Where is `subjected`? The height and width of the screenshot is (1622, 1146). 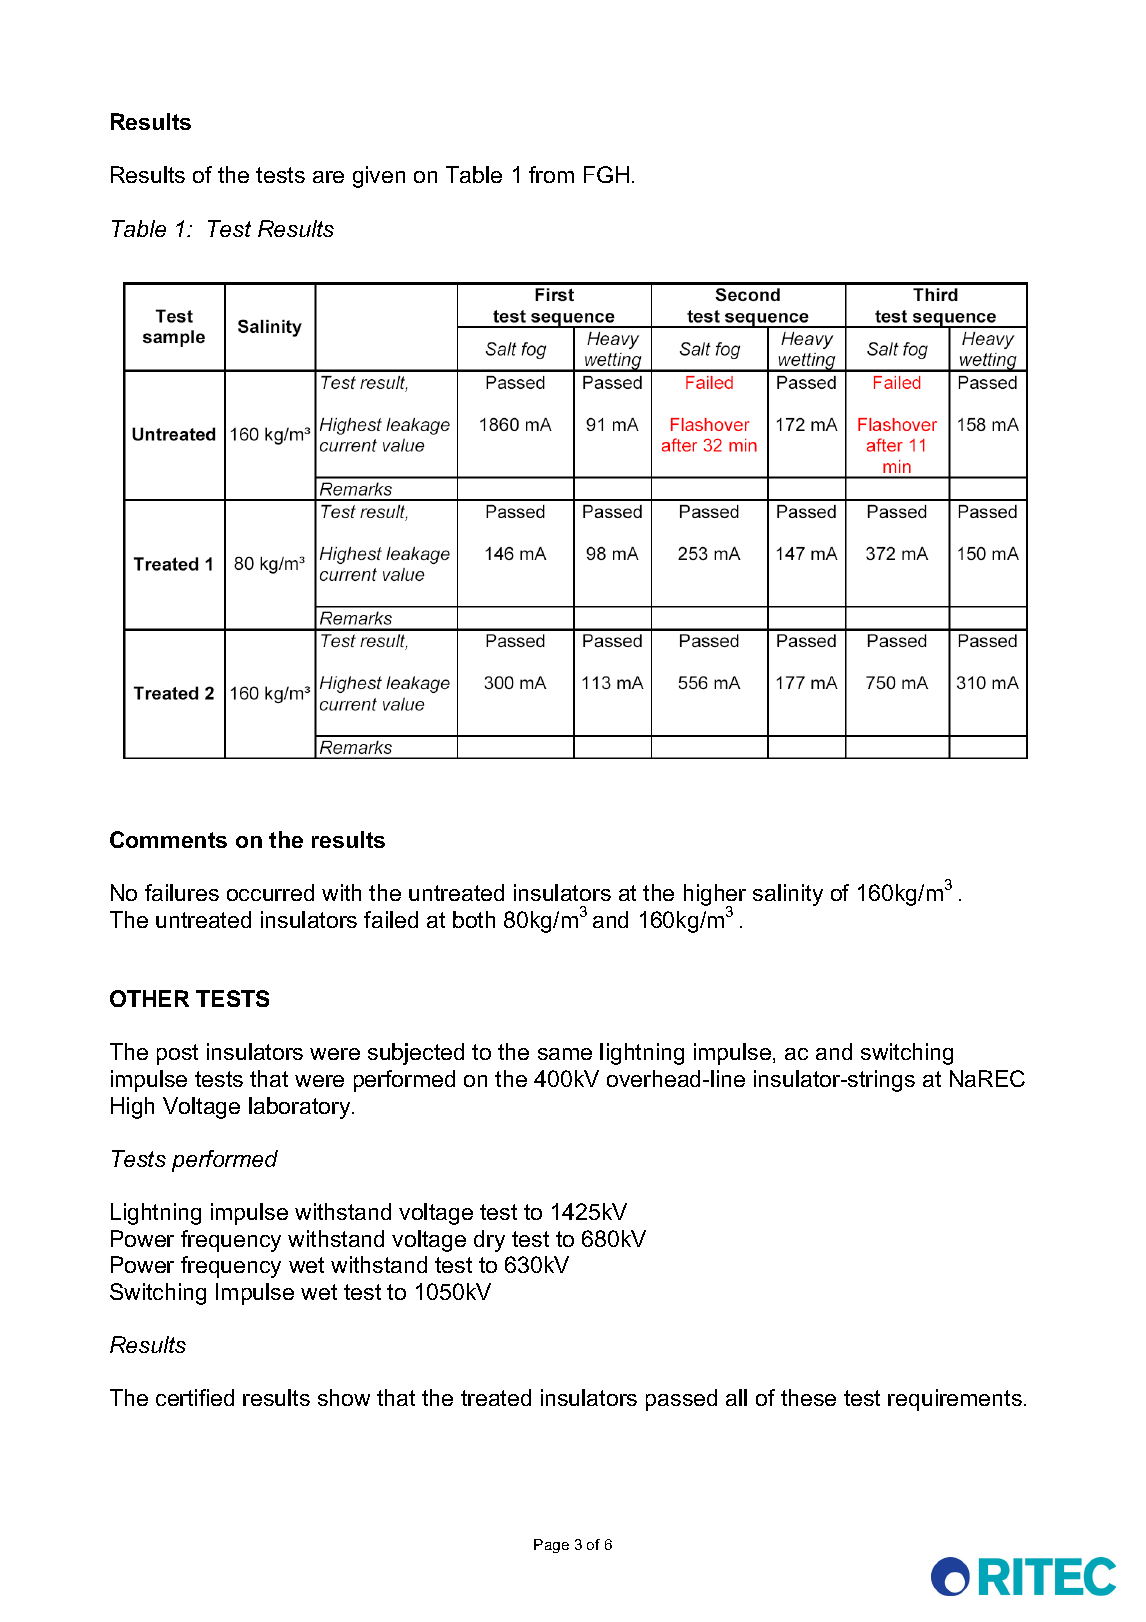 subjected is located at coordinates (416, 1054).
